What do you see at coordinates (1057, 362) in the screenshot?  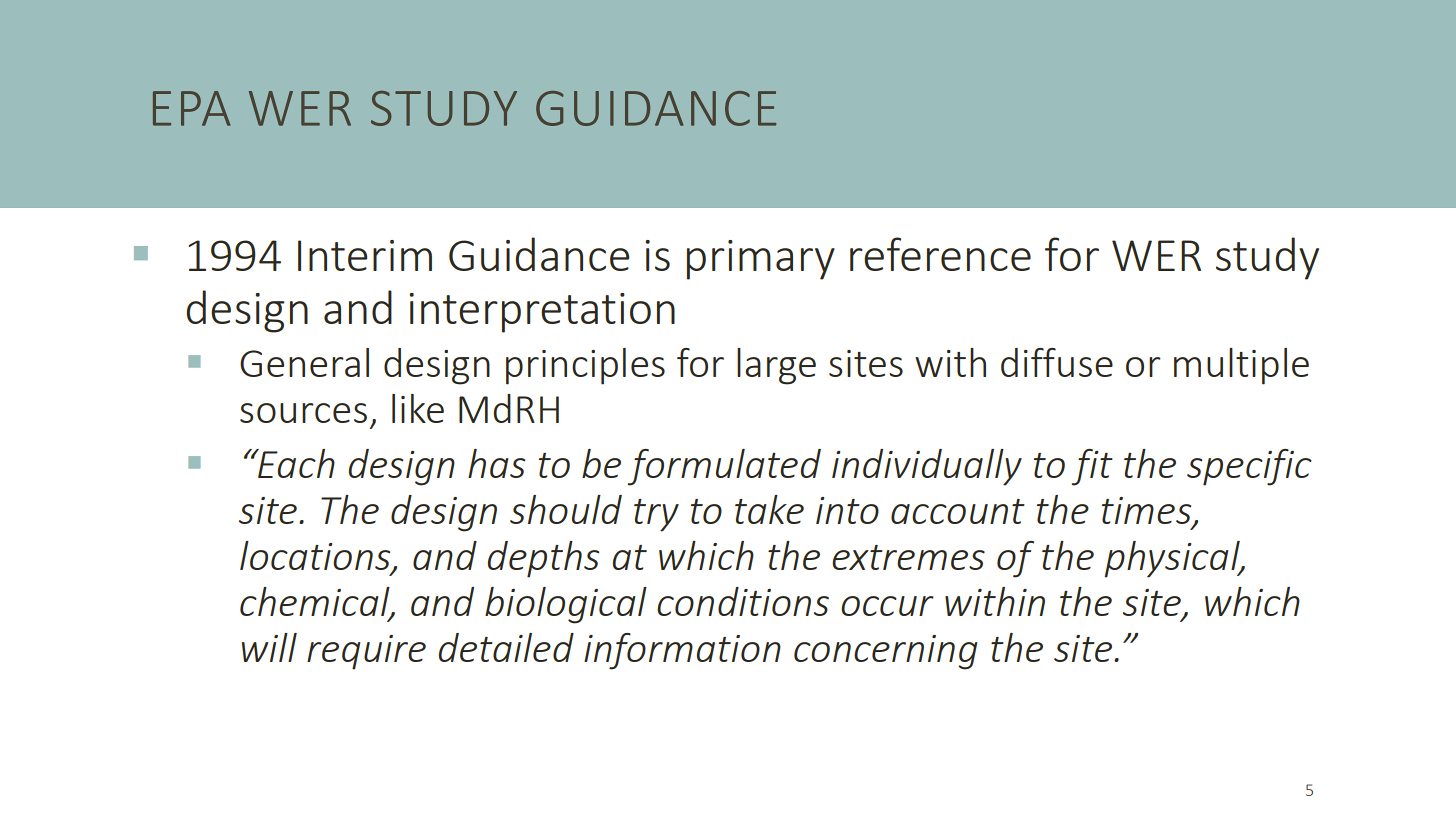 I see `diffuse` at bounding box center [1057, 362].
